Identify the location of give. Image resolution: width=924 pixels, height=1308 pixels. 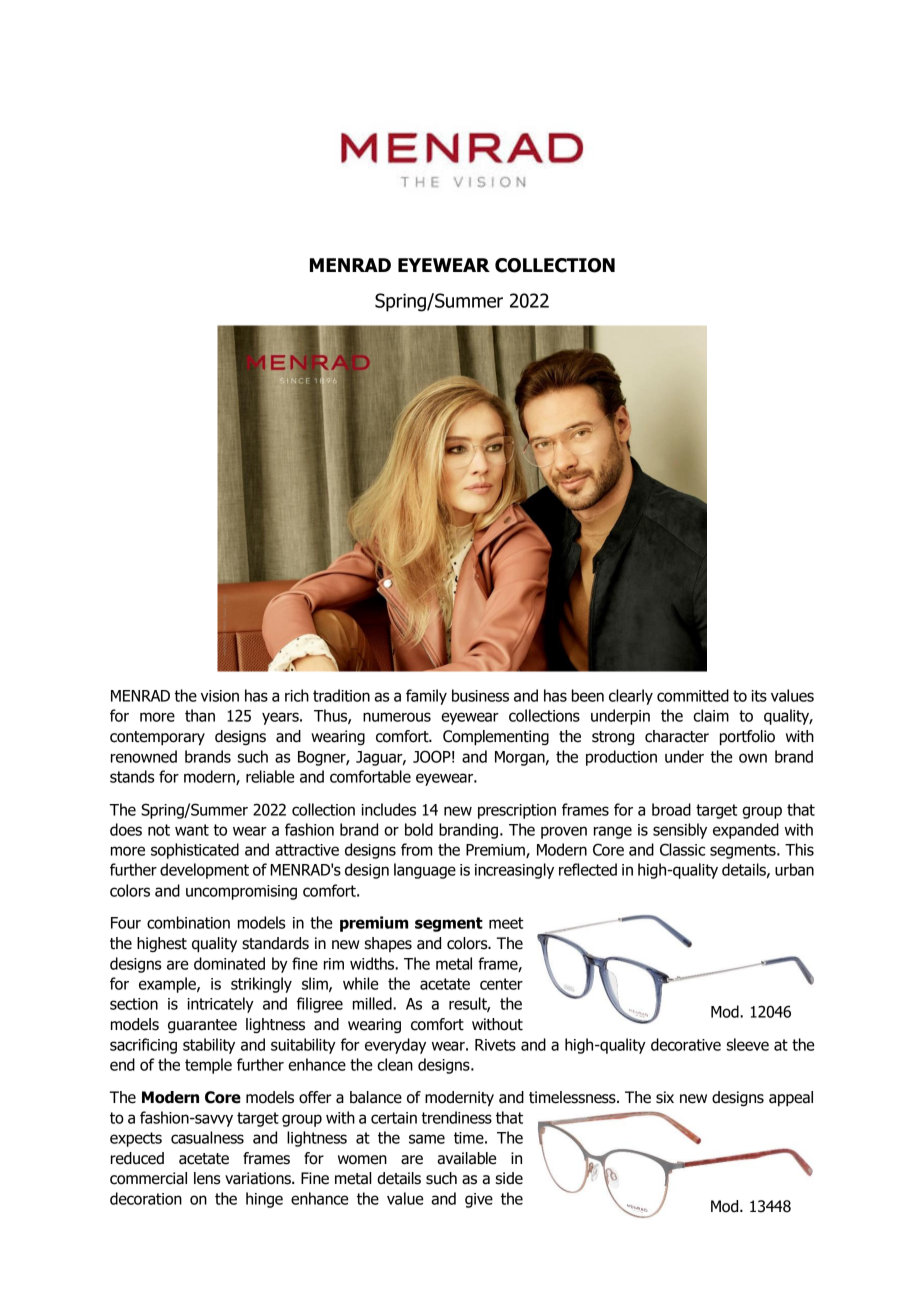
(479, 1200).
